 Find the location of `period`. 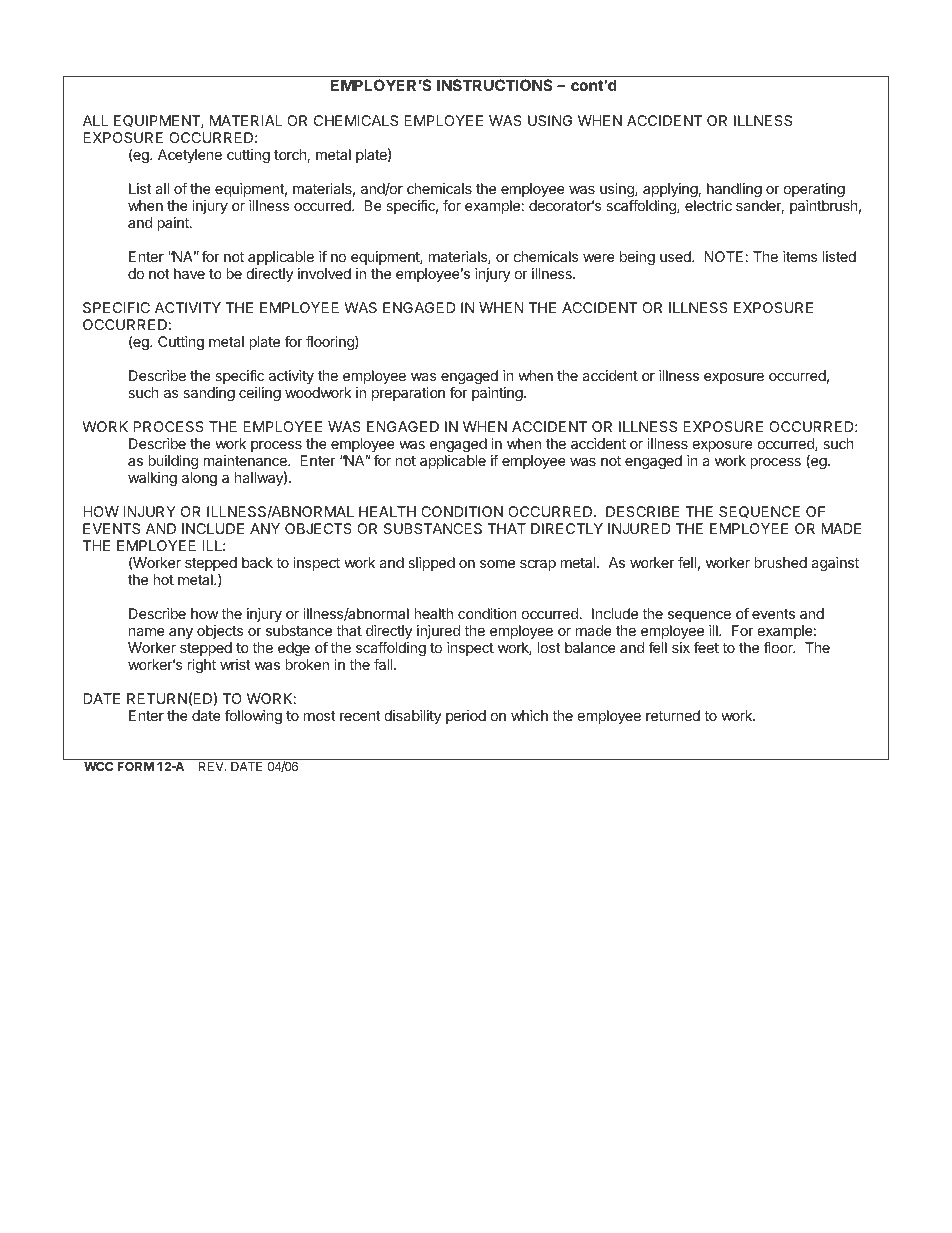

period is located at coordinates (466, 717).
